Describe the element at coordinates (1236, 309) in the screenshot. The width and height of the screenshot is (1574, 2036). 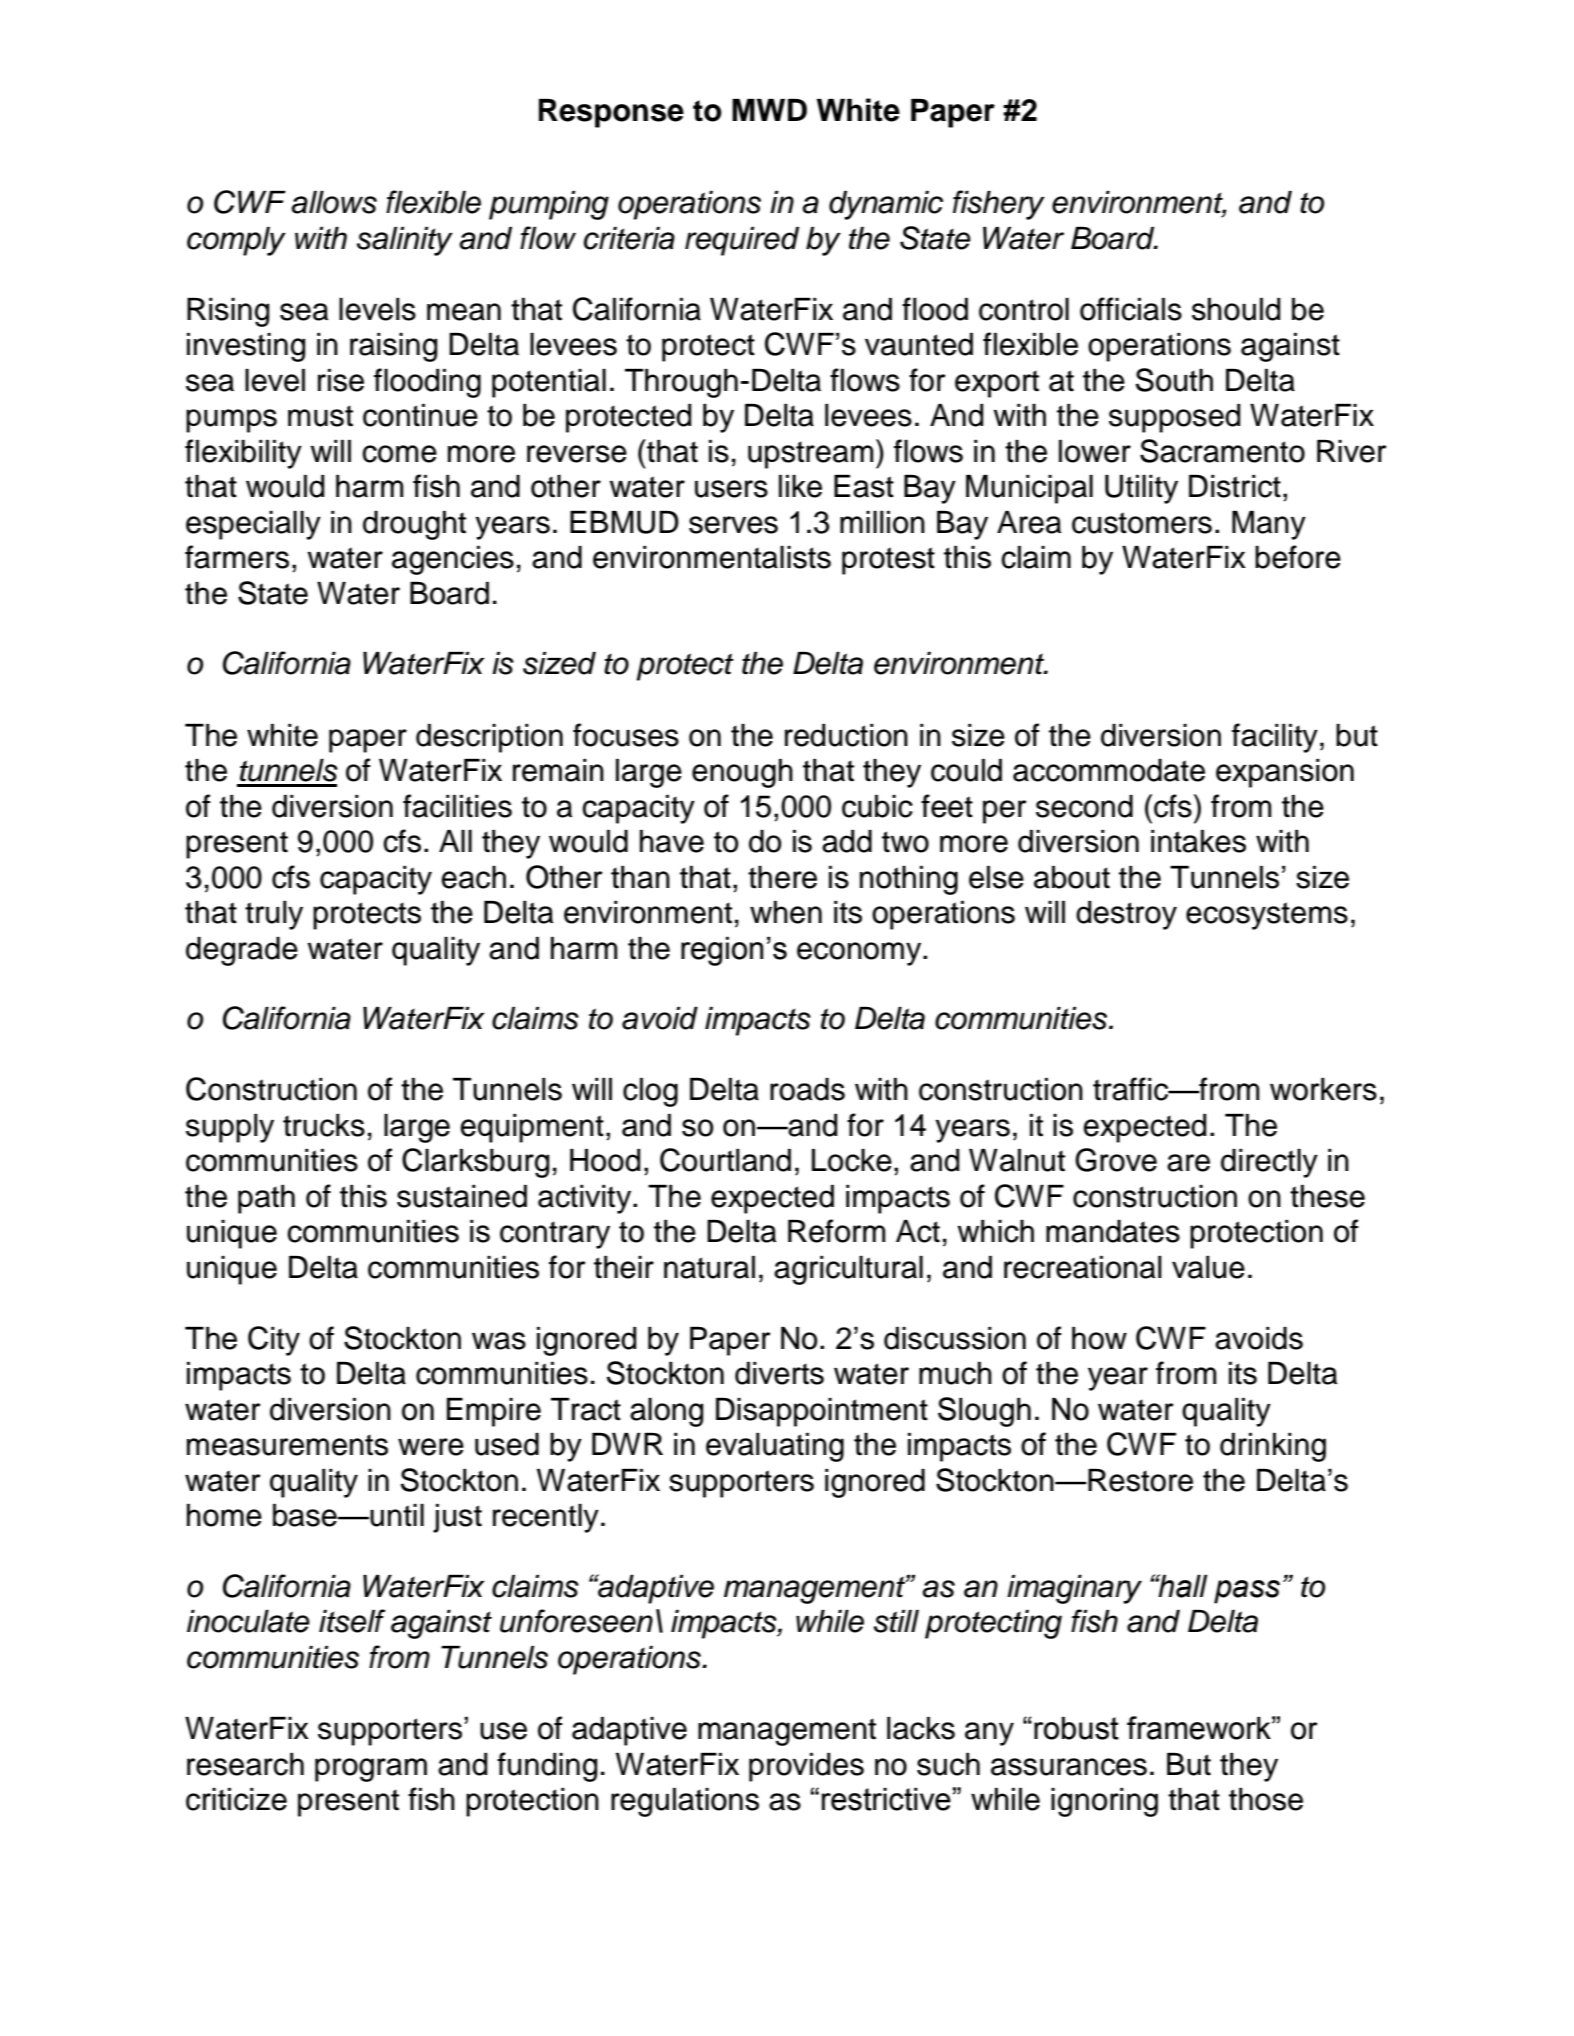
I see `should` at that location.
